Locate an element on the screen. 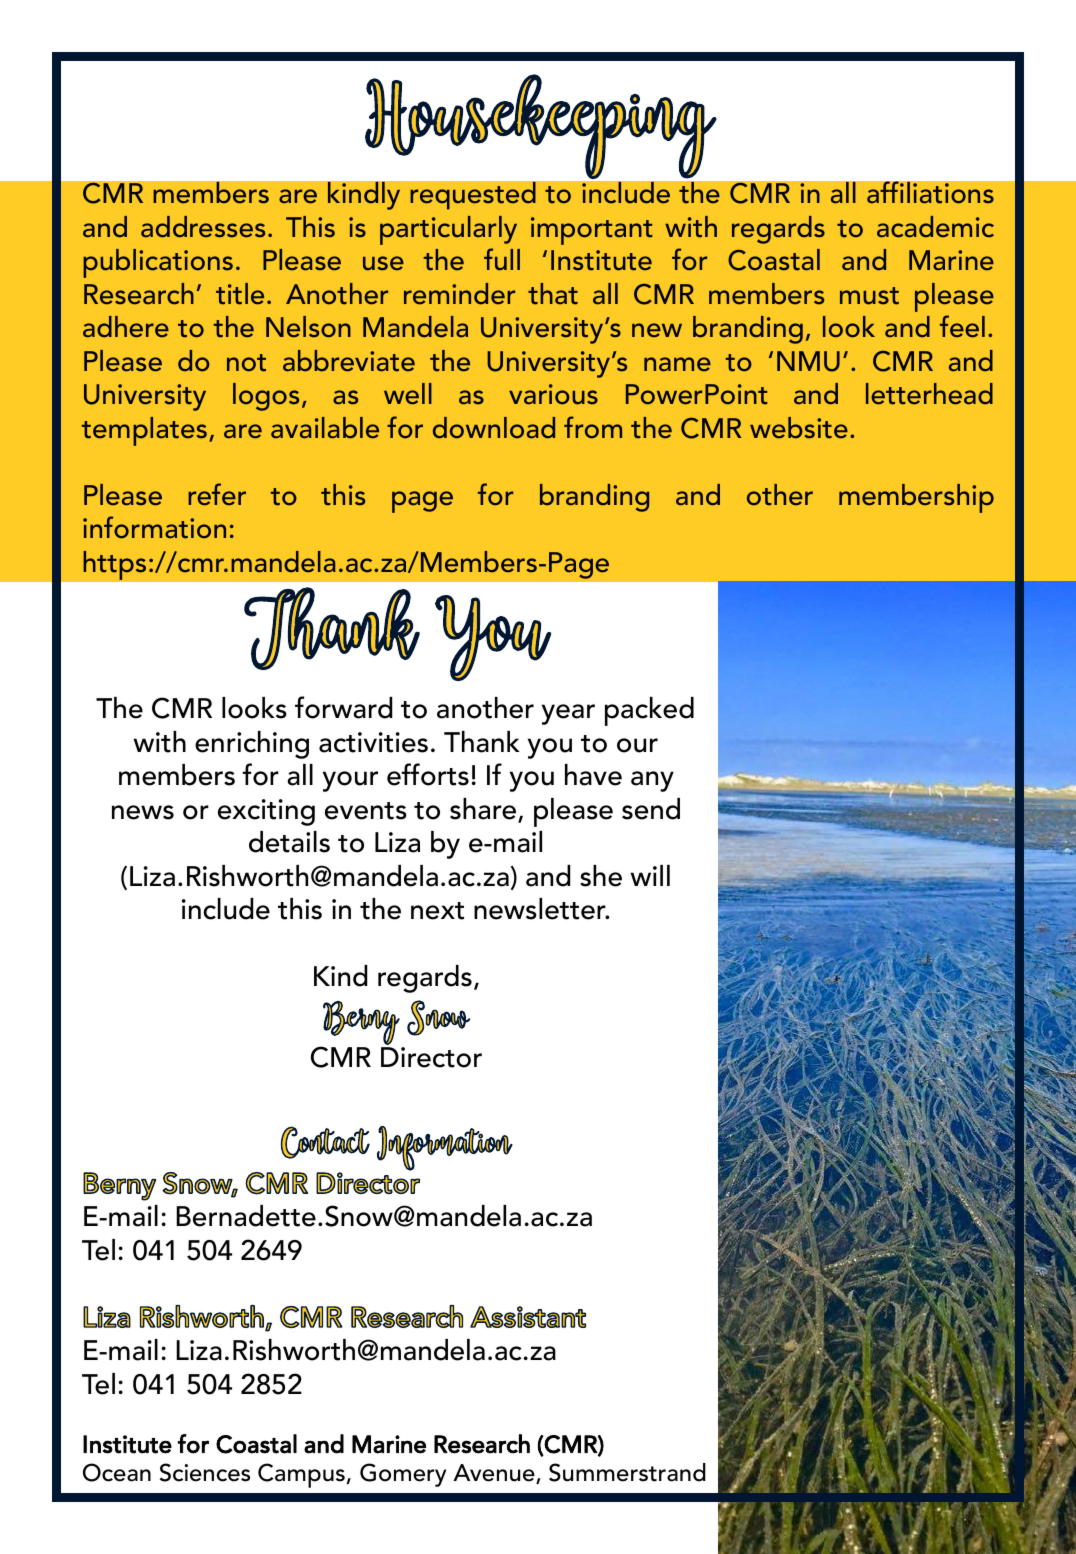 This screenshot has width=1076, height=1554. addresses is located at coordinates (203, 227).
